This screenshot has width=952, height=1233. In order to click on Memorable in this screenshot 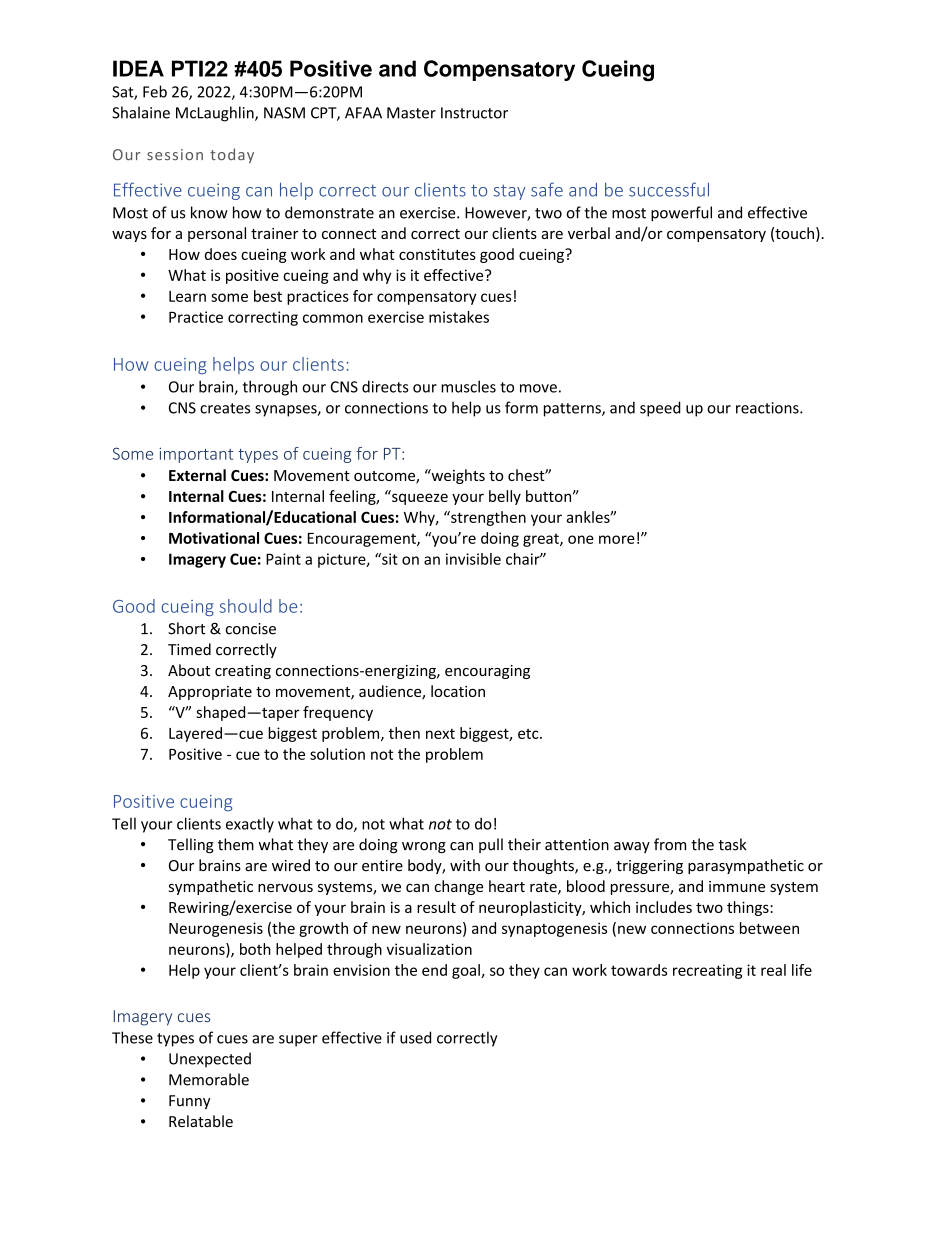, I will do `click(209, 1079)`.
